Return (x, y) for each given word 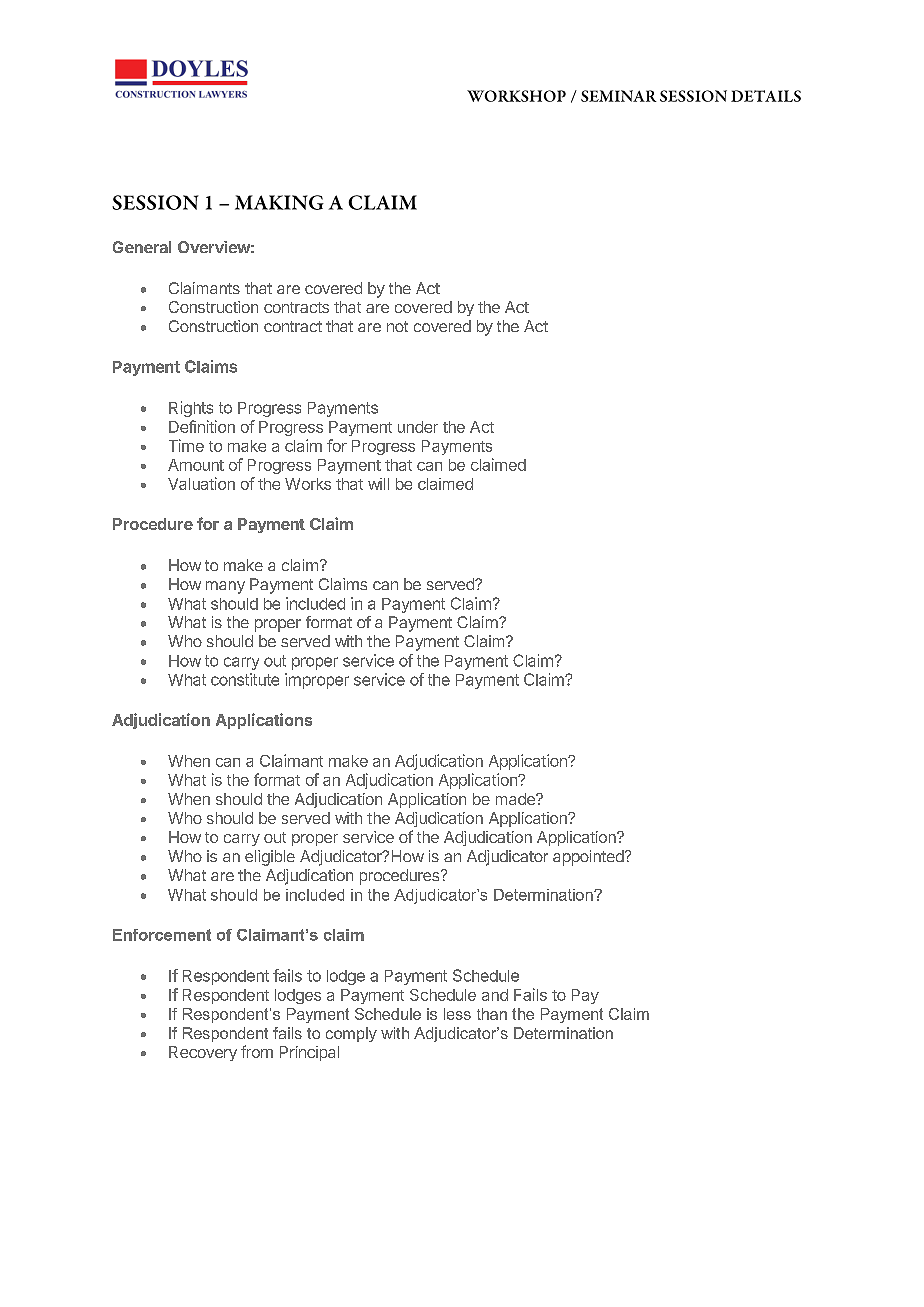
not (397, 326)
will (378, 484)
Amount (196, 465)
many (225, 587)
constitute (245, 679)
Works (308, 484)
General (142, 247)
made (516, 799)
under (418, 427)
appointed (588, 858)
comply (351, 1034)
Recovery (203, 1053)
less (457, 1014)
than (492, 1014)
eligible (270, 858)
